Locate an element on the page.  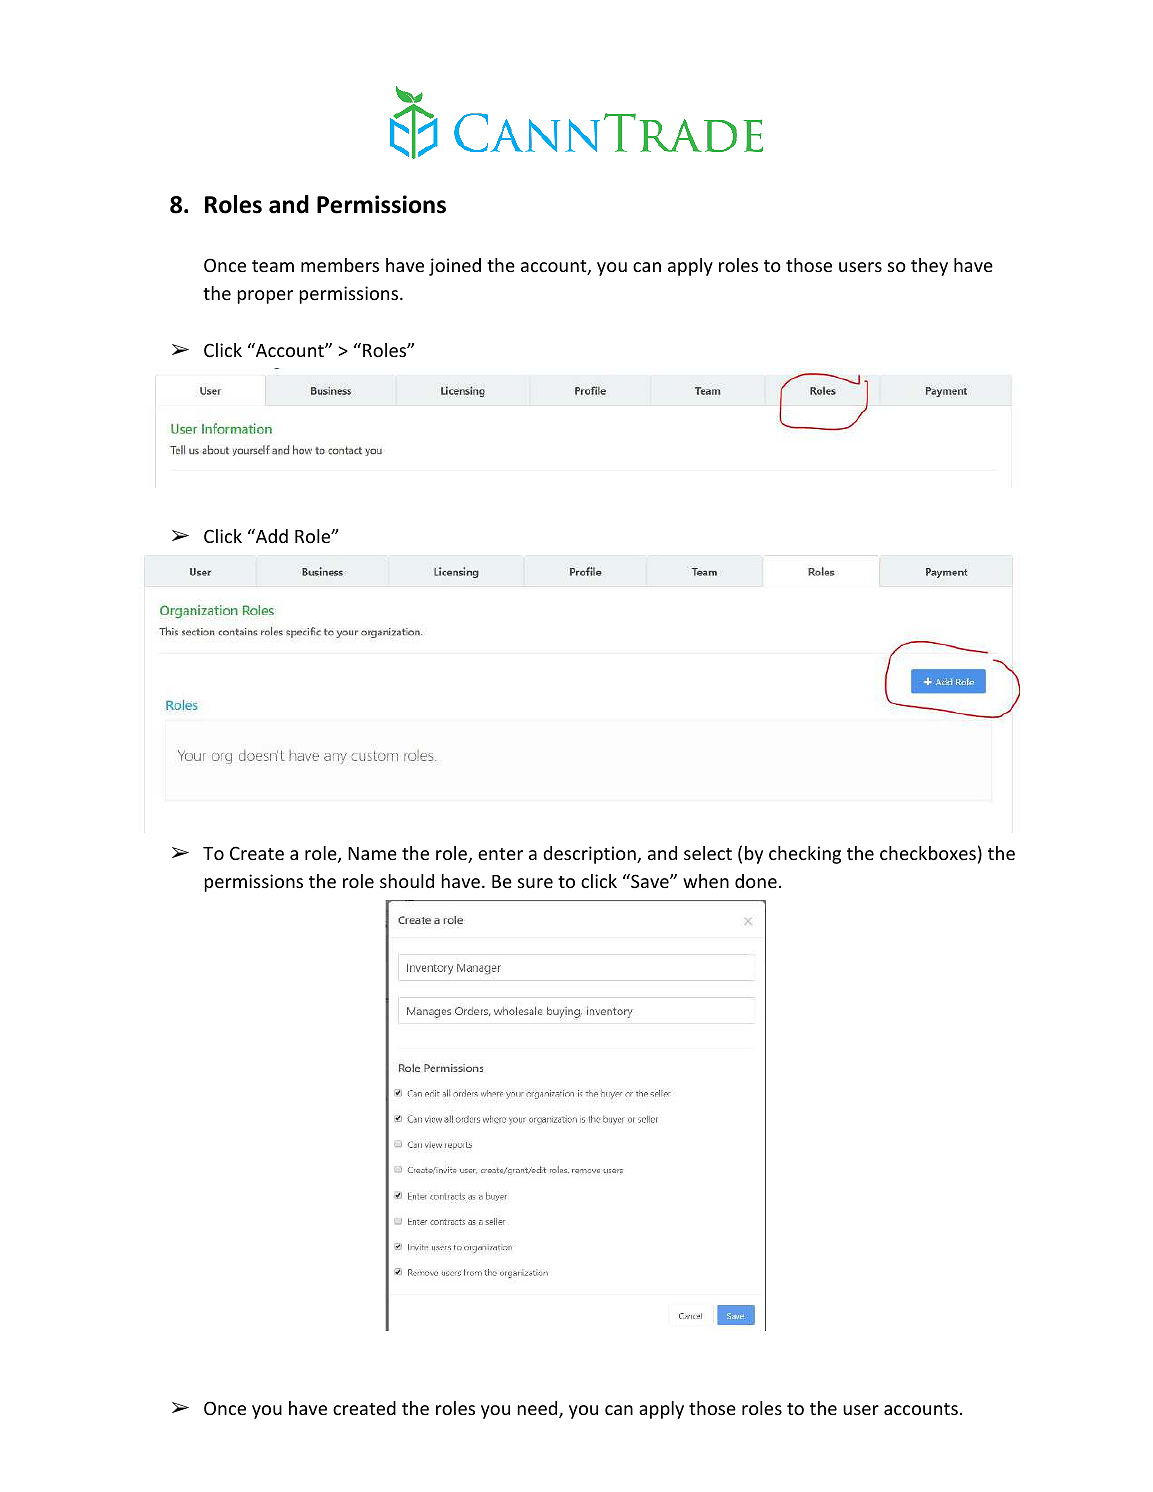
when is located at coordinates (706, 881).
